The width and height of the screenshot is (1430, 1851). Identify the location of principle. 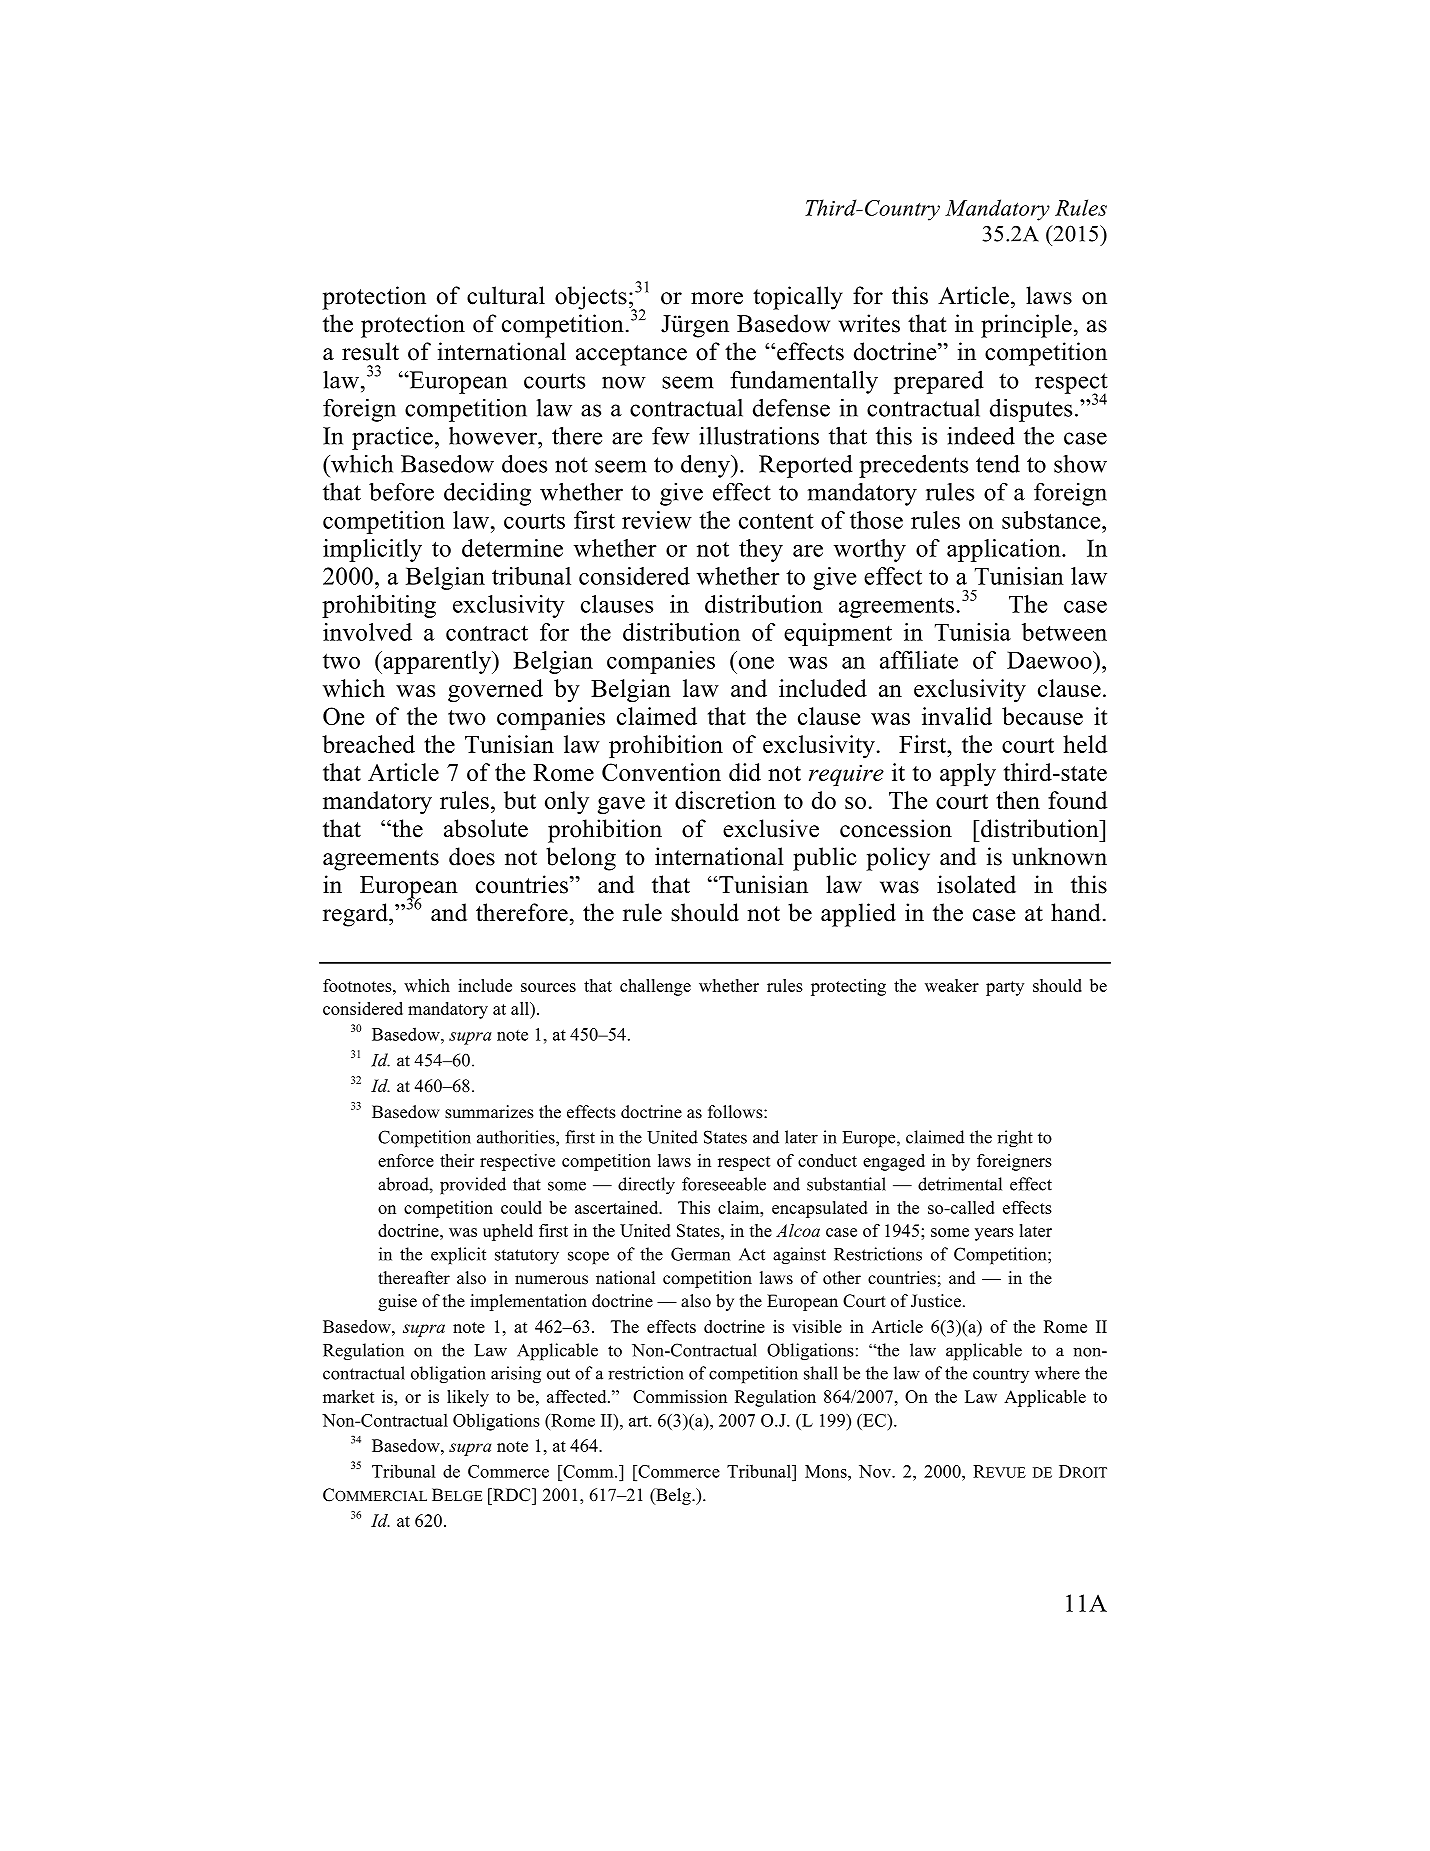
(1026, 326).
